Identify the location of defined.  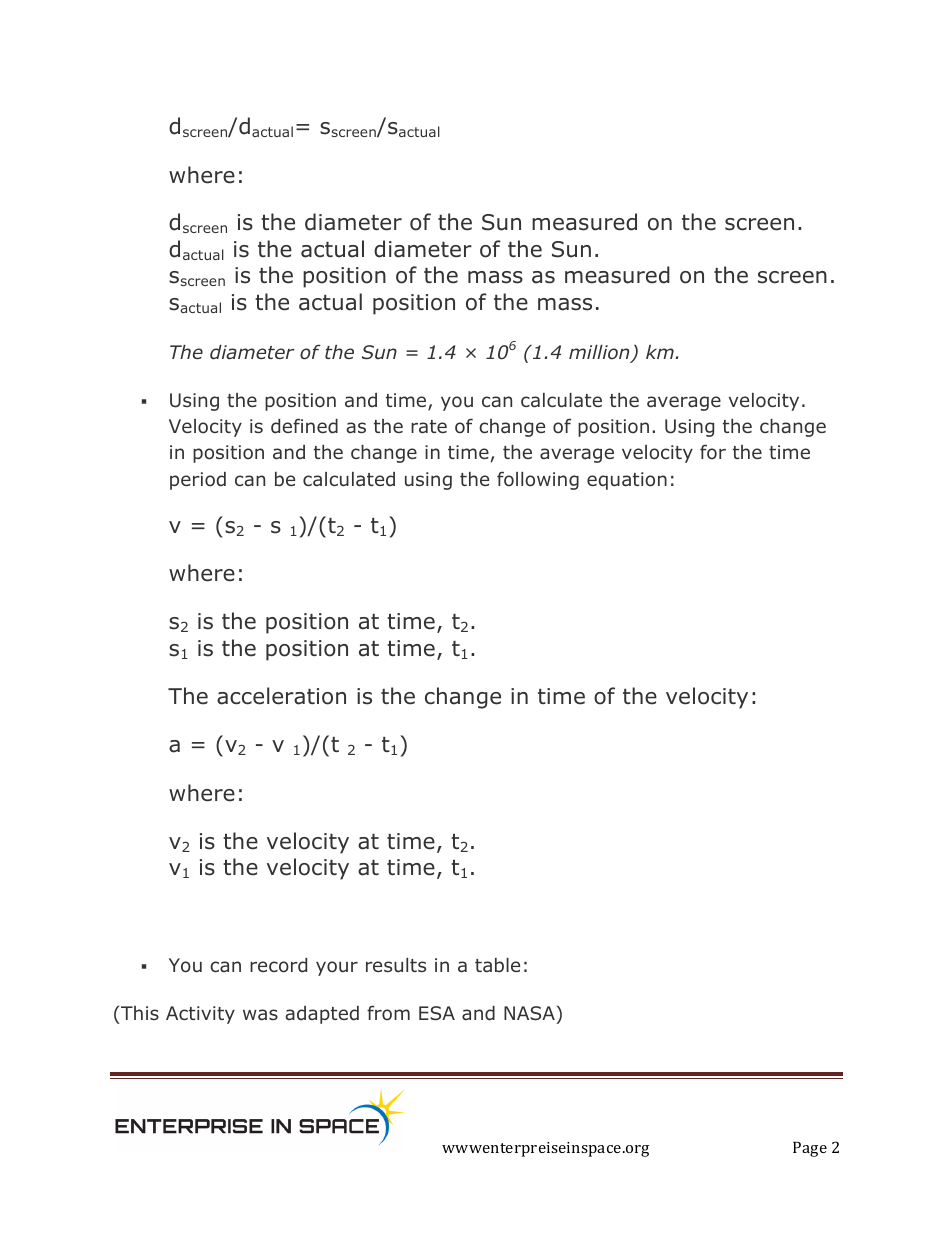
(304, 426).
